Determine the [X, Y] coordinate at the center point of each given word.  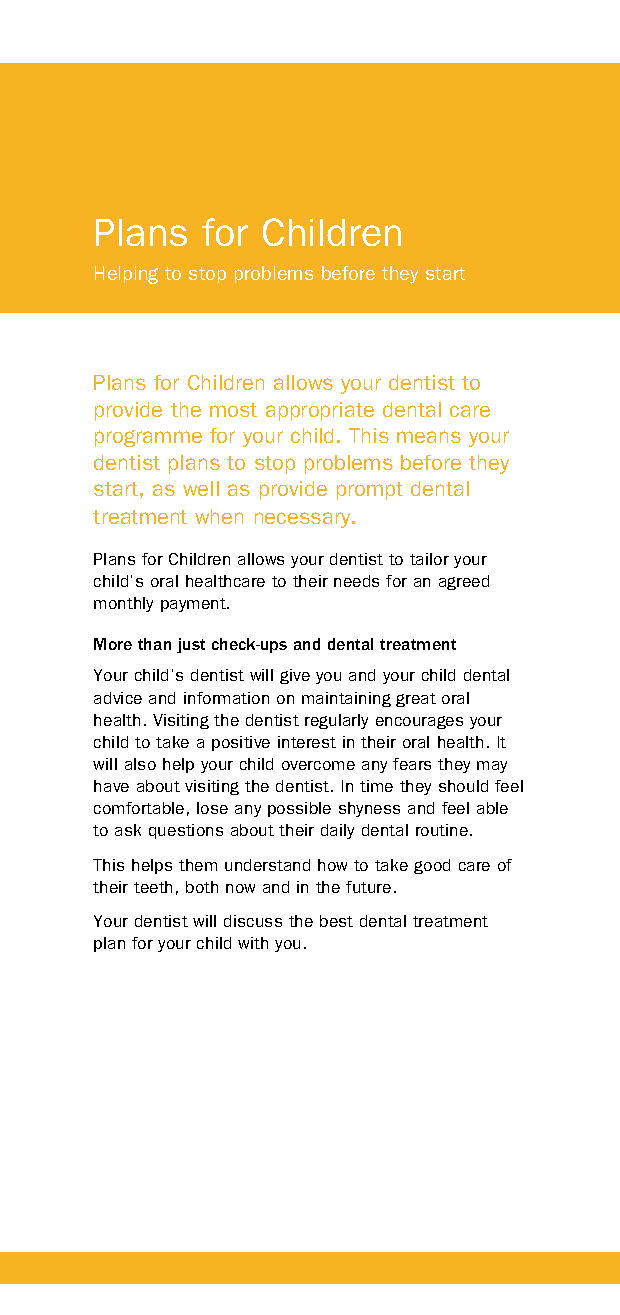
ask [128, 830]
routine [443, 830]
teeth [153, 887]
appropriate [320, 411]
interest [307, 742]
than [154, 644]
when [219, 516]
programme [148, 438]
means [429, 437]
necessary [304, 520]
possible [299, 809]
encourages [419, 722]
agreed [464, 582]
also [140, 764]
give [295, 676]
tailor [429, 559]
